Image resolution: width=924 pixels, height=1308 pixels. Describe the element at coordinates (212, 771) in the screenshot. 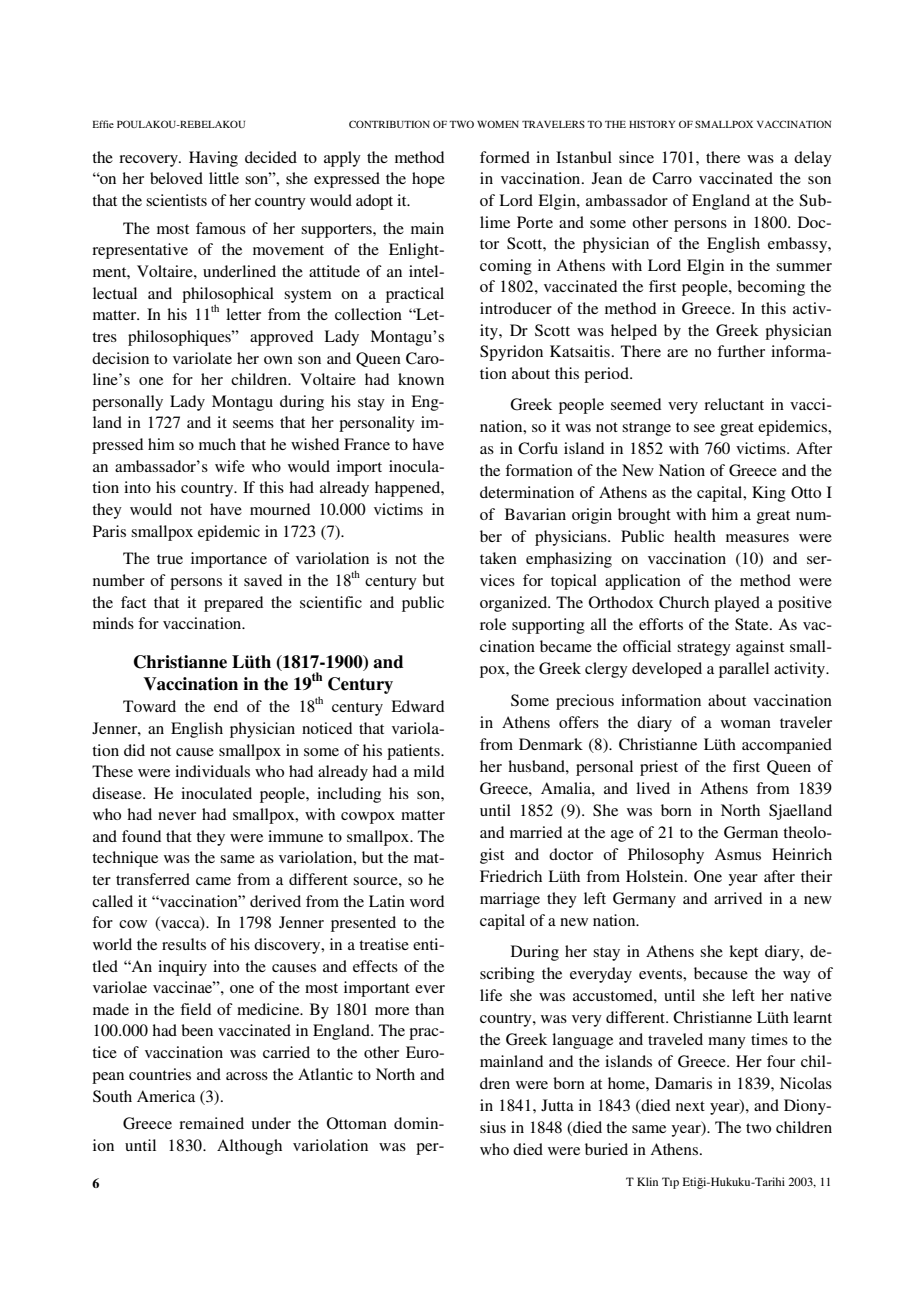

I see `individuals` at that location.
